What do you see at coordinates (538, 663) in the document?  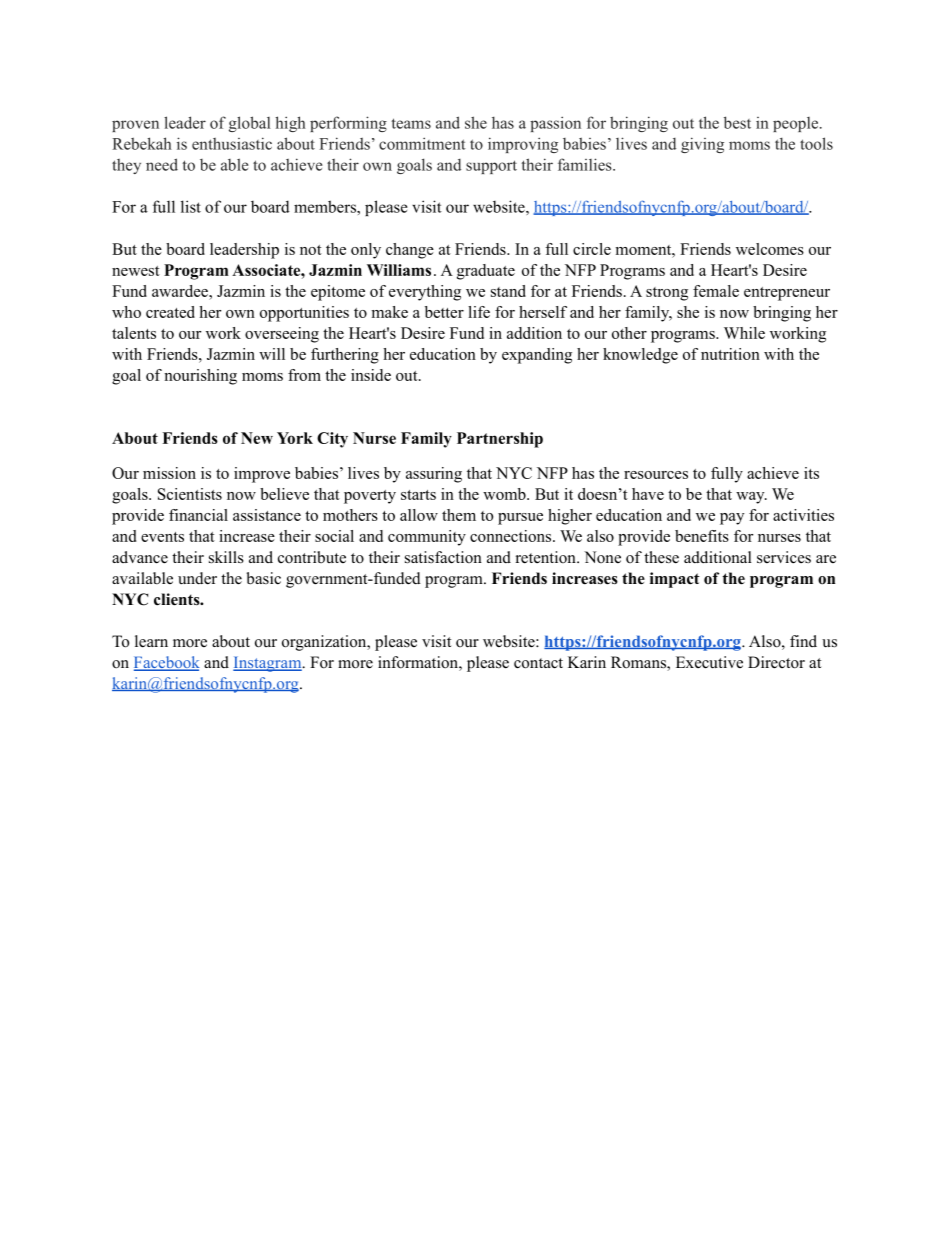 I see `contact` at bounding box center [538, 663].
